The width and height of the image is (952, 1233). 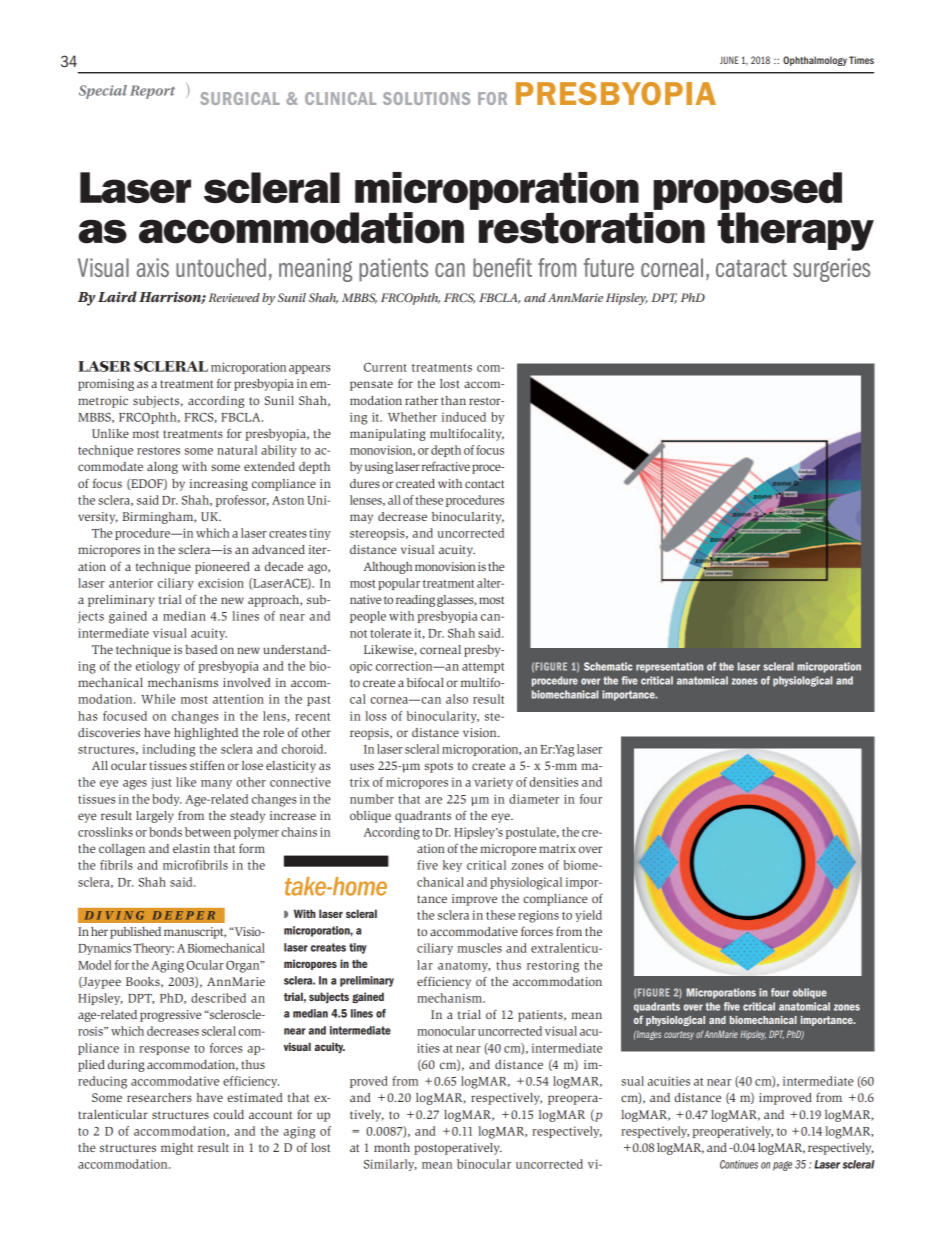 I want to click on Schematic, so click(x=608, y=666).
